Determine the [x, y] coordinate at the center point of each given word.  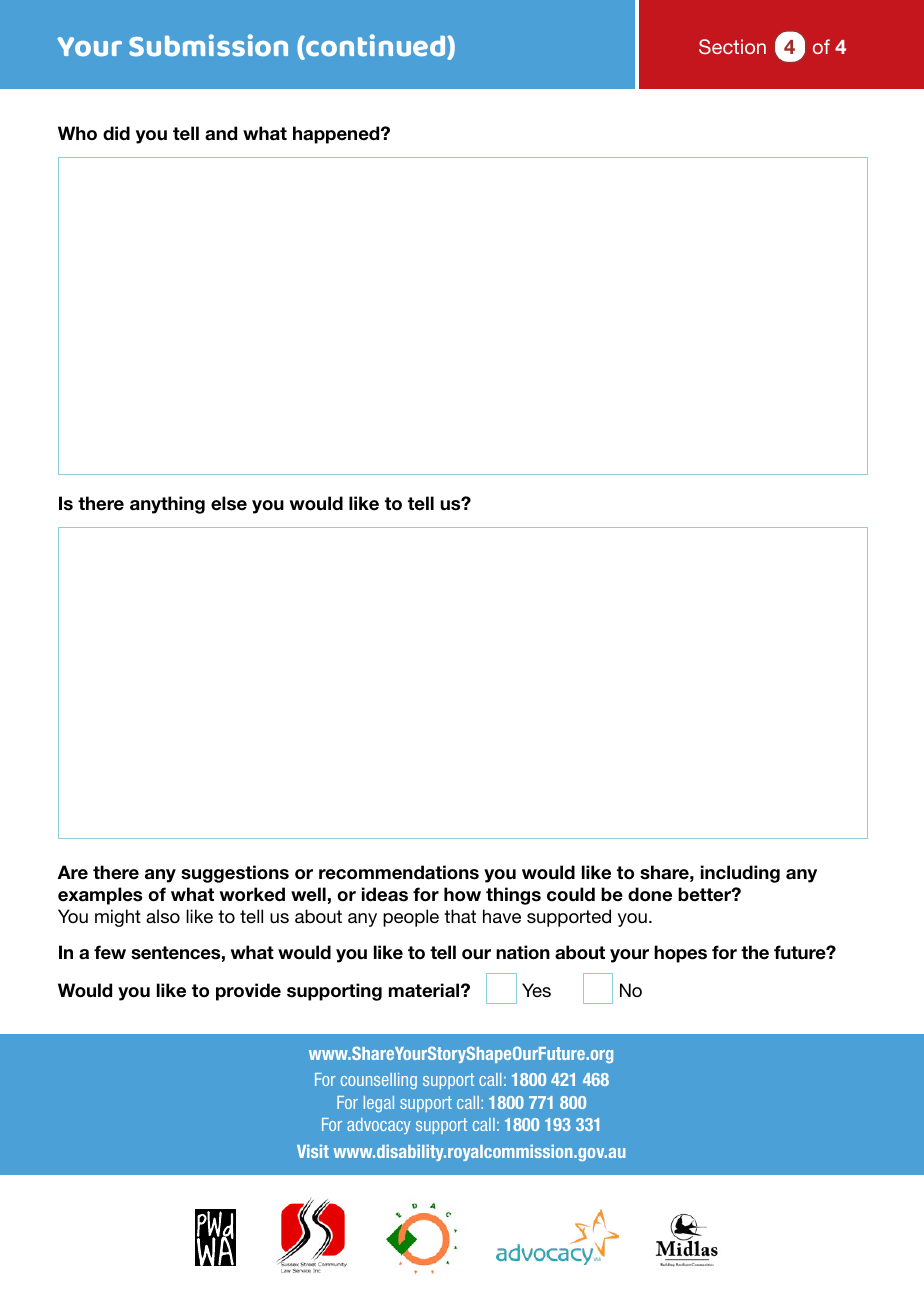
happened [337, 135]
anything [167, 505]
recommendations [399, 872]
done [650, 894]
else [229, 503]
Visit [313, 1151]
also [163, 916]
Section [732, 46]
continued [376, 46]
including [740, 874]
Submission [208, 45]
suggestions [235, 874]
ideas [385, 894]
